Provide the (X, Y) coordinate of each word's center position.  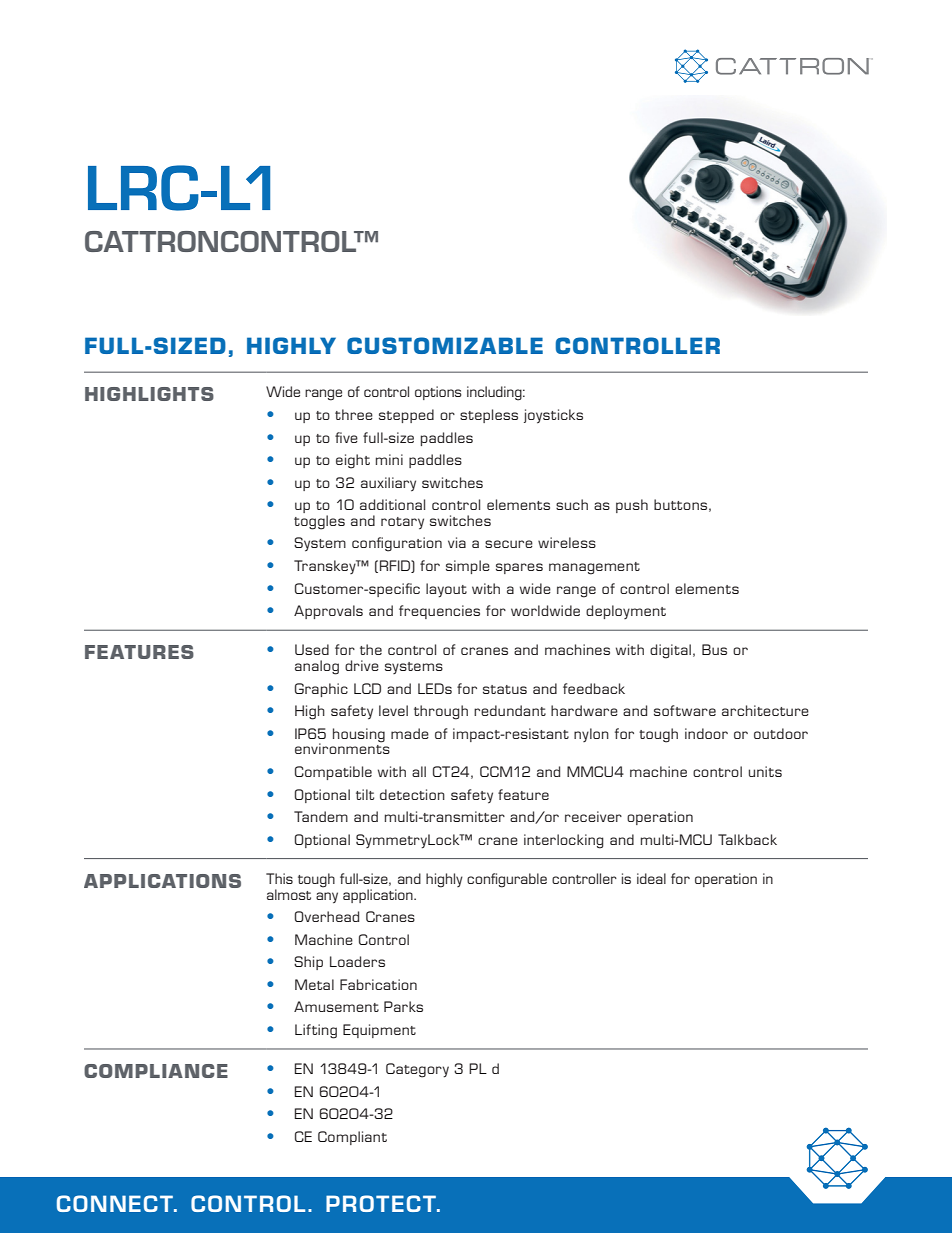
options (438, 393)
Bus (714, 649)
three (354, 414)
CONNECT (116, 1203)
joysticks (553, 416)
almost (289, 894)
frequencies (439, 612)
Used (312, 649)
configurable (507, 880)
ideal (651, 878)
